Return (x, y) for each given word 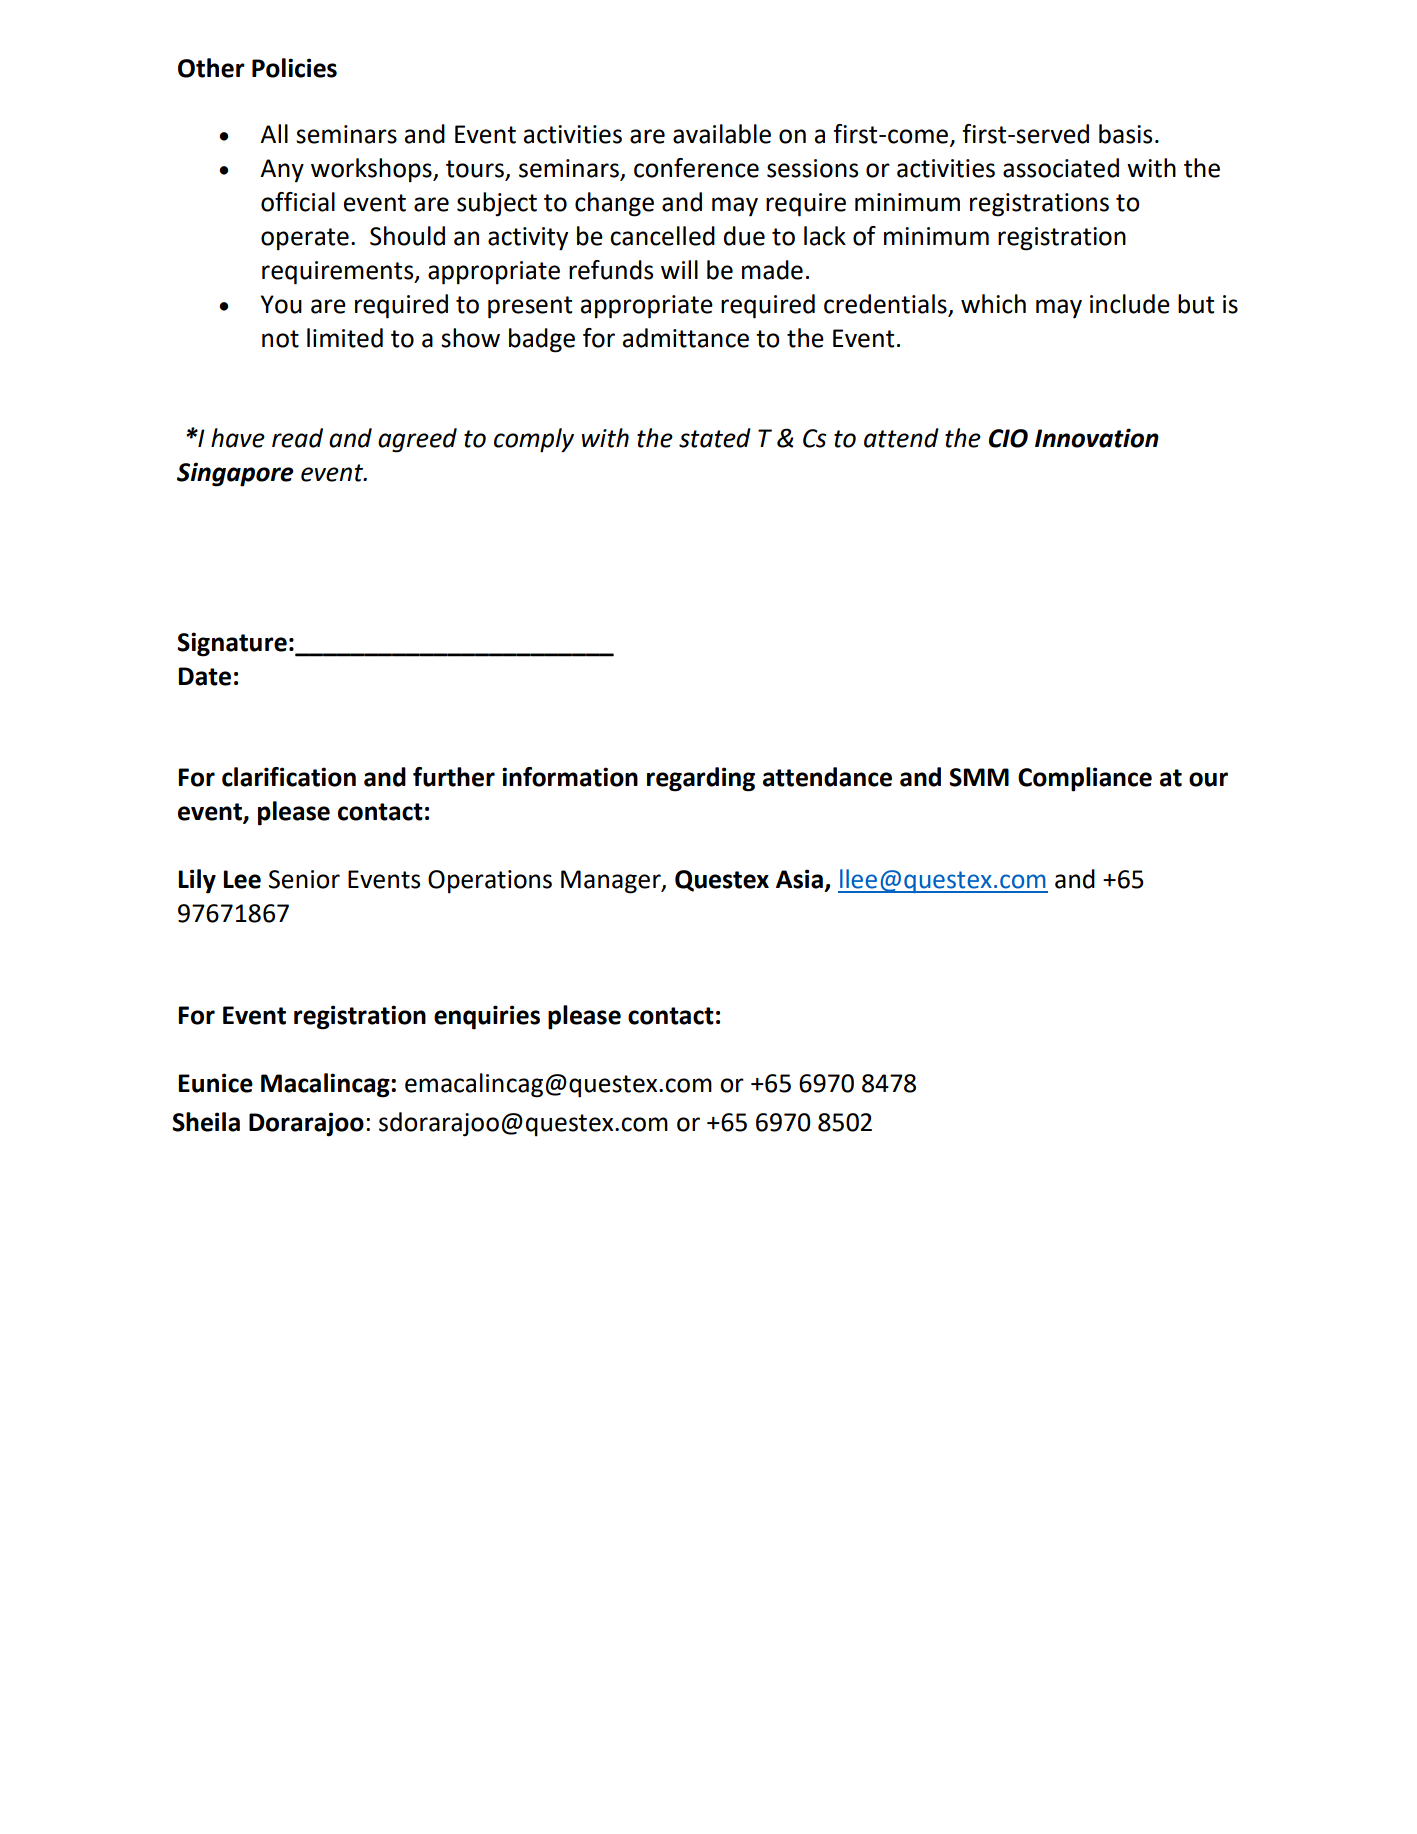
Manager (612, 882)
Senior (304, 879)
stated (715, 438)
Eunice (215, 1083)
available (722, 134)
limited (345, 338)
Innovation (1097, 438)
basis (1125, 134)
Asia (799, 879)
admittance (686, 338)
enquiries (487, 1017)
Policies (294, 68)
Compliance (1085, 779)
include (1130, 304)
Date (204, 676)
